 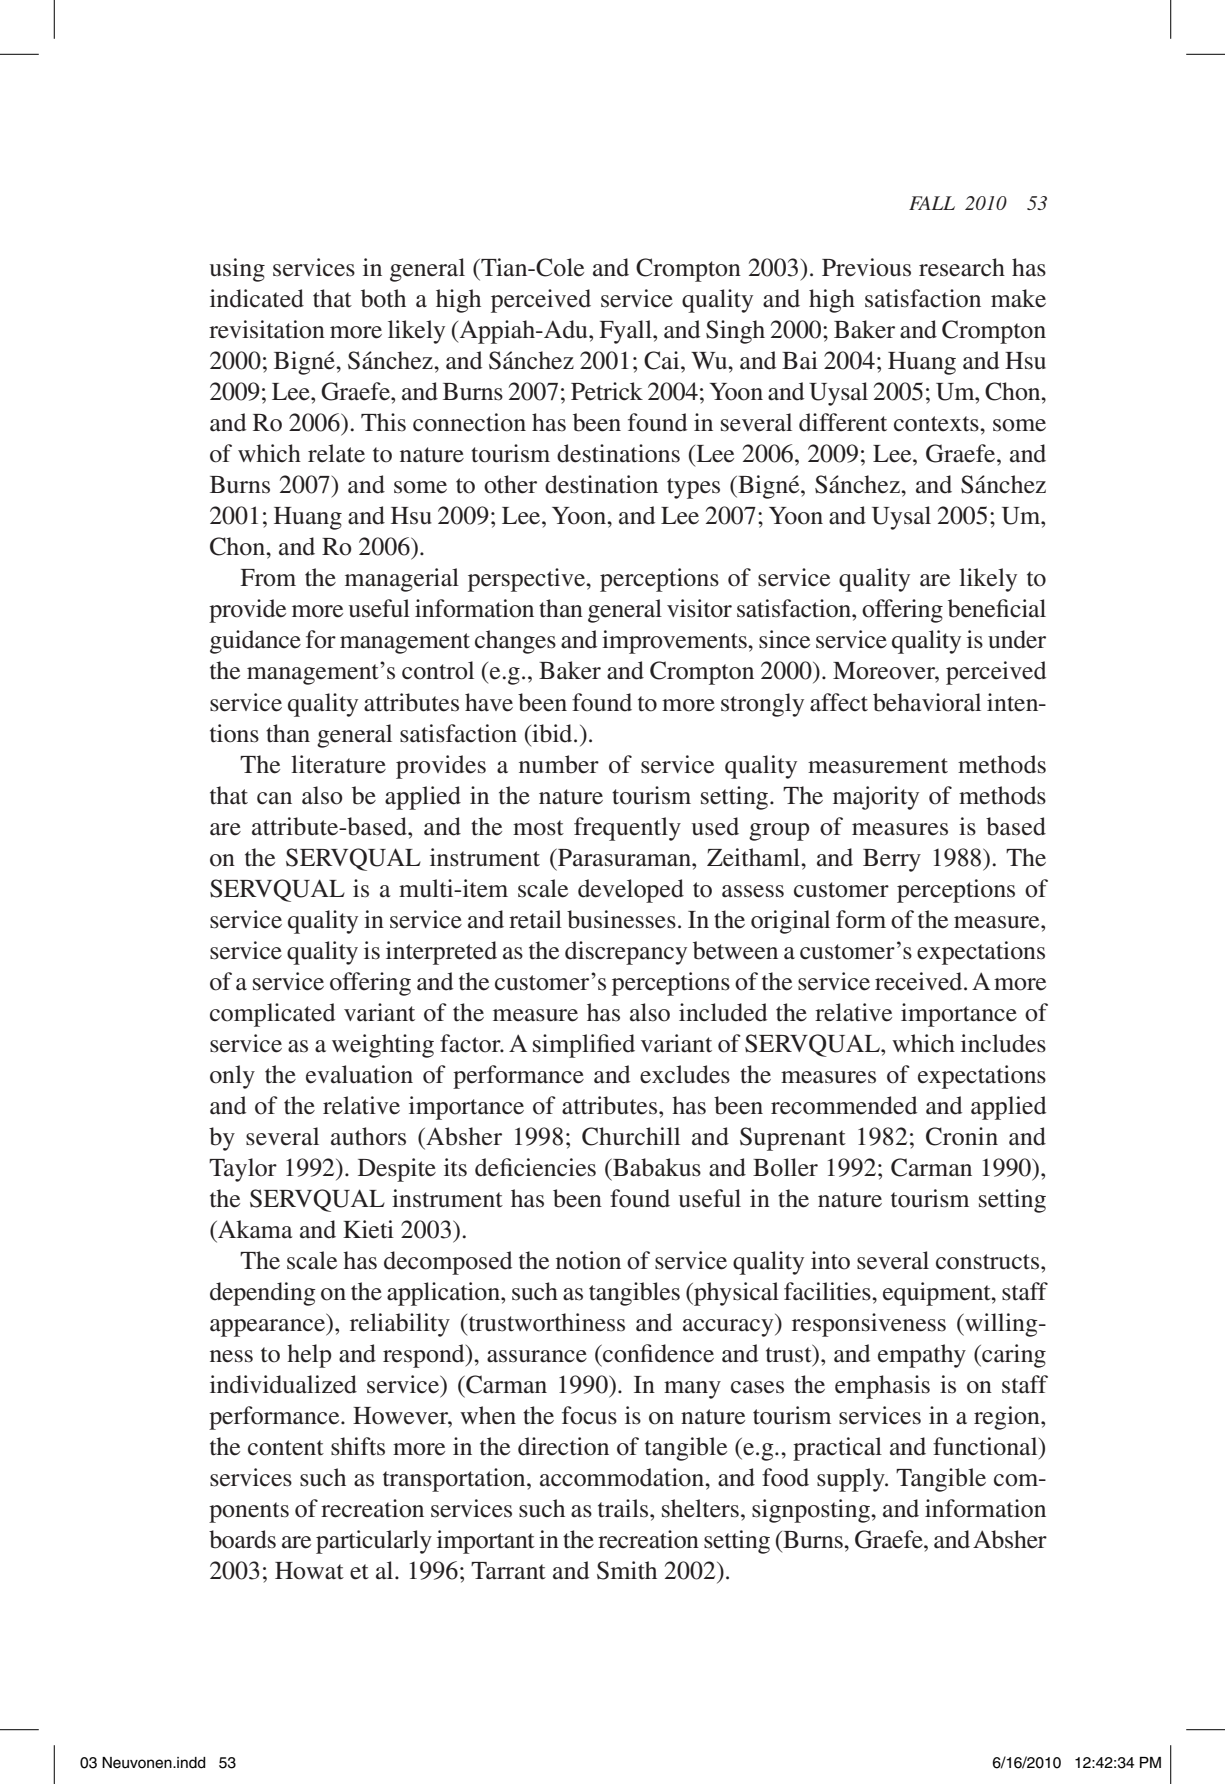 I want to click on research, so click(x=962, y=267).
